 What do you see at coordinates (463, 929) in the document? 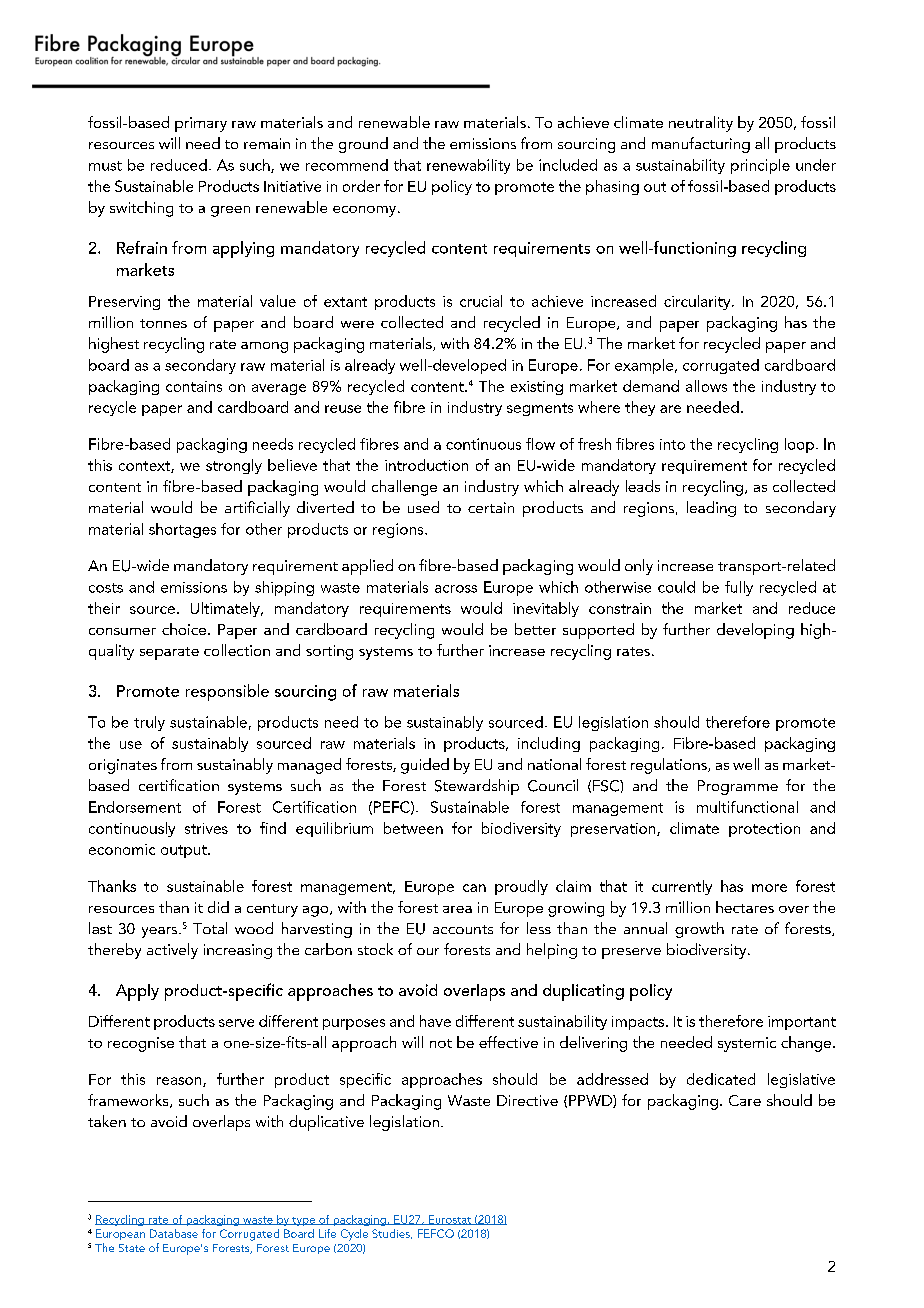
I see `accounts` at bounding box center [463, 929].
